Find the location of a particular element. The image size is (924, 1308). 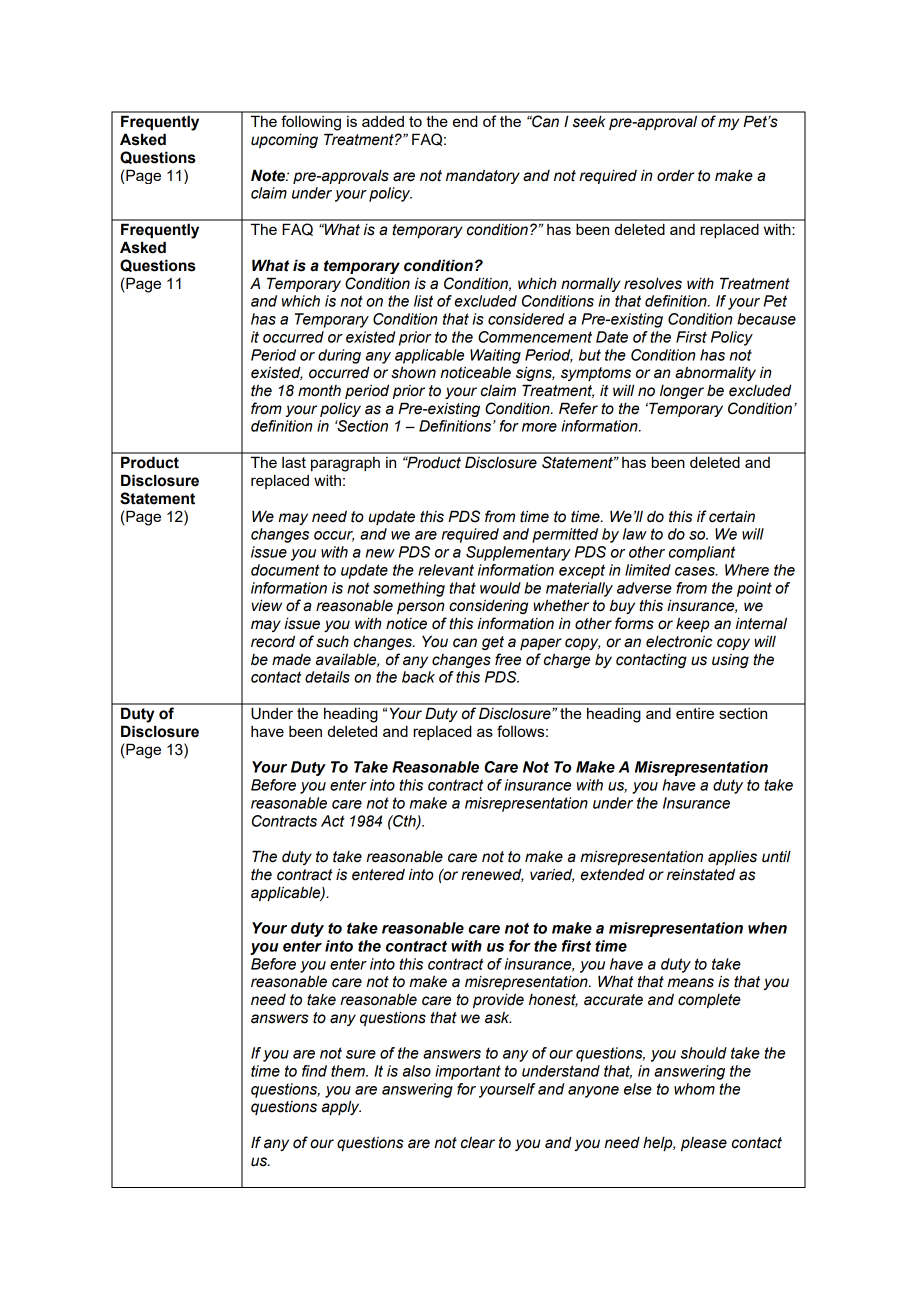

renewed is located at coordinates (492, 875).
